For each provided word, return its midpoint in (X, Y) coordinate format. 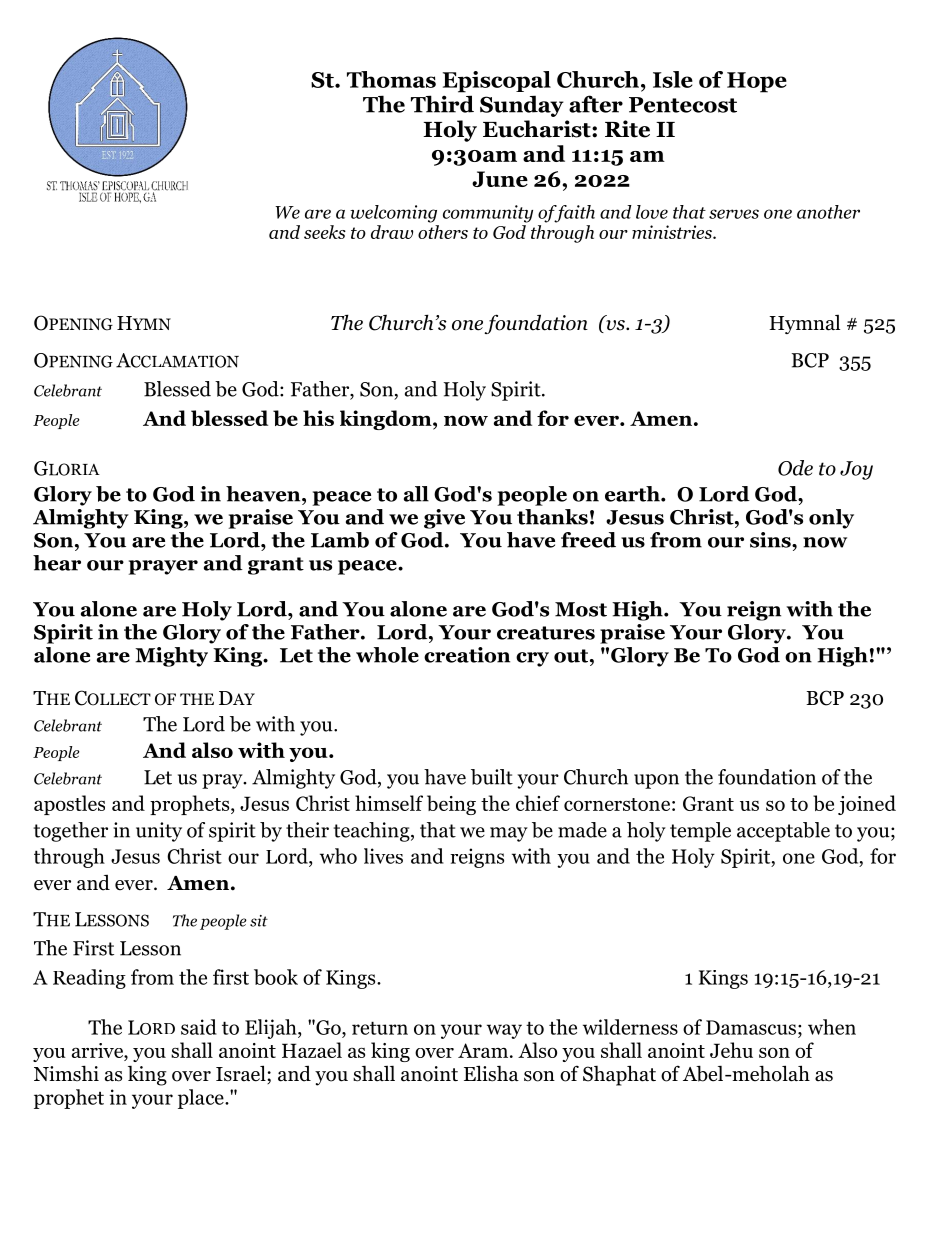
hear (57, 563)
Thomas (391, 79)
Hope (757, 82)
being (451, 805)
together (70, 832)
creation (467, 655)
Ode (795, 468)
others (443, 232)
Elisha (491, 1073)
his (318, 418)
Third (442, 104)
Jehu (731, 1050)
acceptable (783, 832)
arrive (98, 1050)
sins (771, 540)
